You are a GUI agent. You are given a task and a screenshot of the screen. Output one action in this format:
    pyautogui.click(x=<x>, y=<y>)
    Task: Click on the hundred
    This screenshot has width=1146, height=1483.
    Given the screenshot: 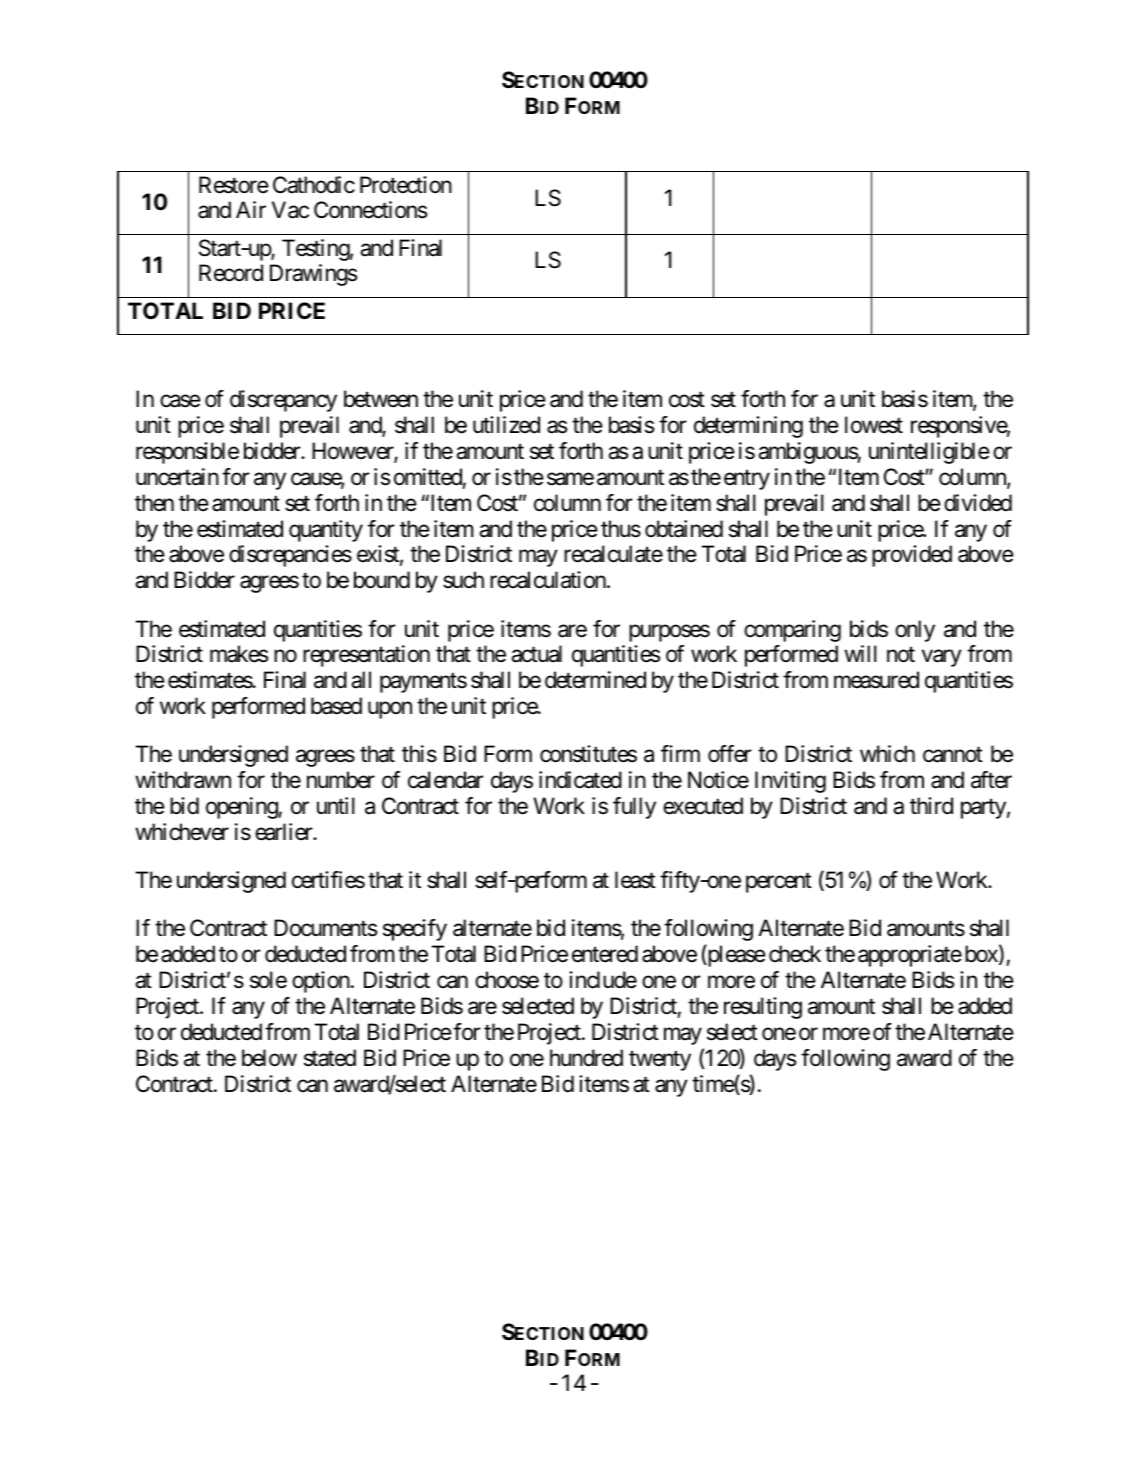 What is the action you would take?
    pyautogui.click(x=586, y=1058)
